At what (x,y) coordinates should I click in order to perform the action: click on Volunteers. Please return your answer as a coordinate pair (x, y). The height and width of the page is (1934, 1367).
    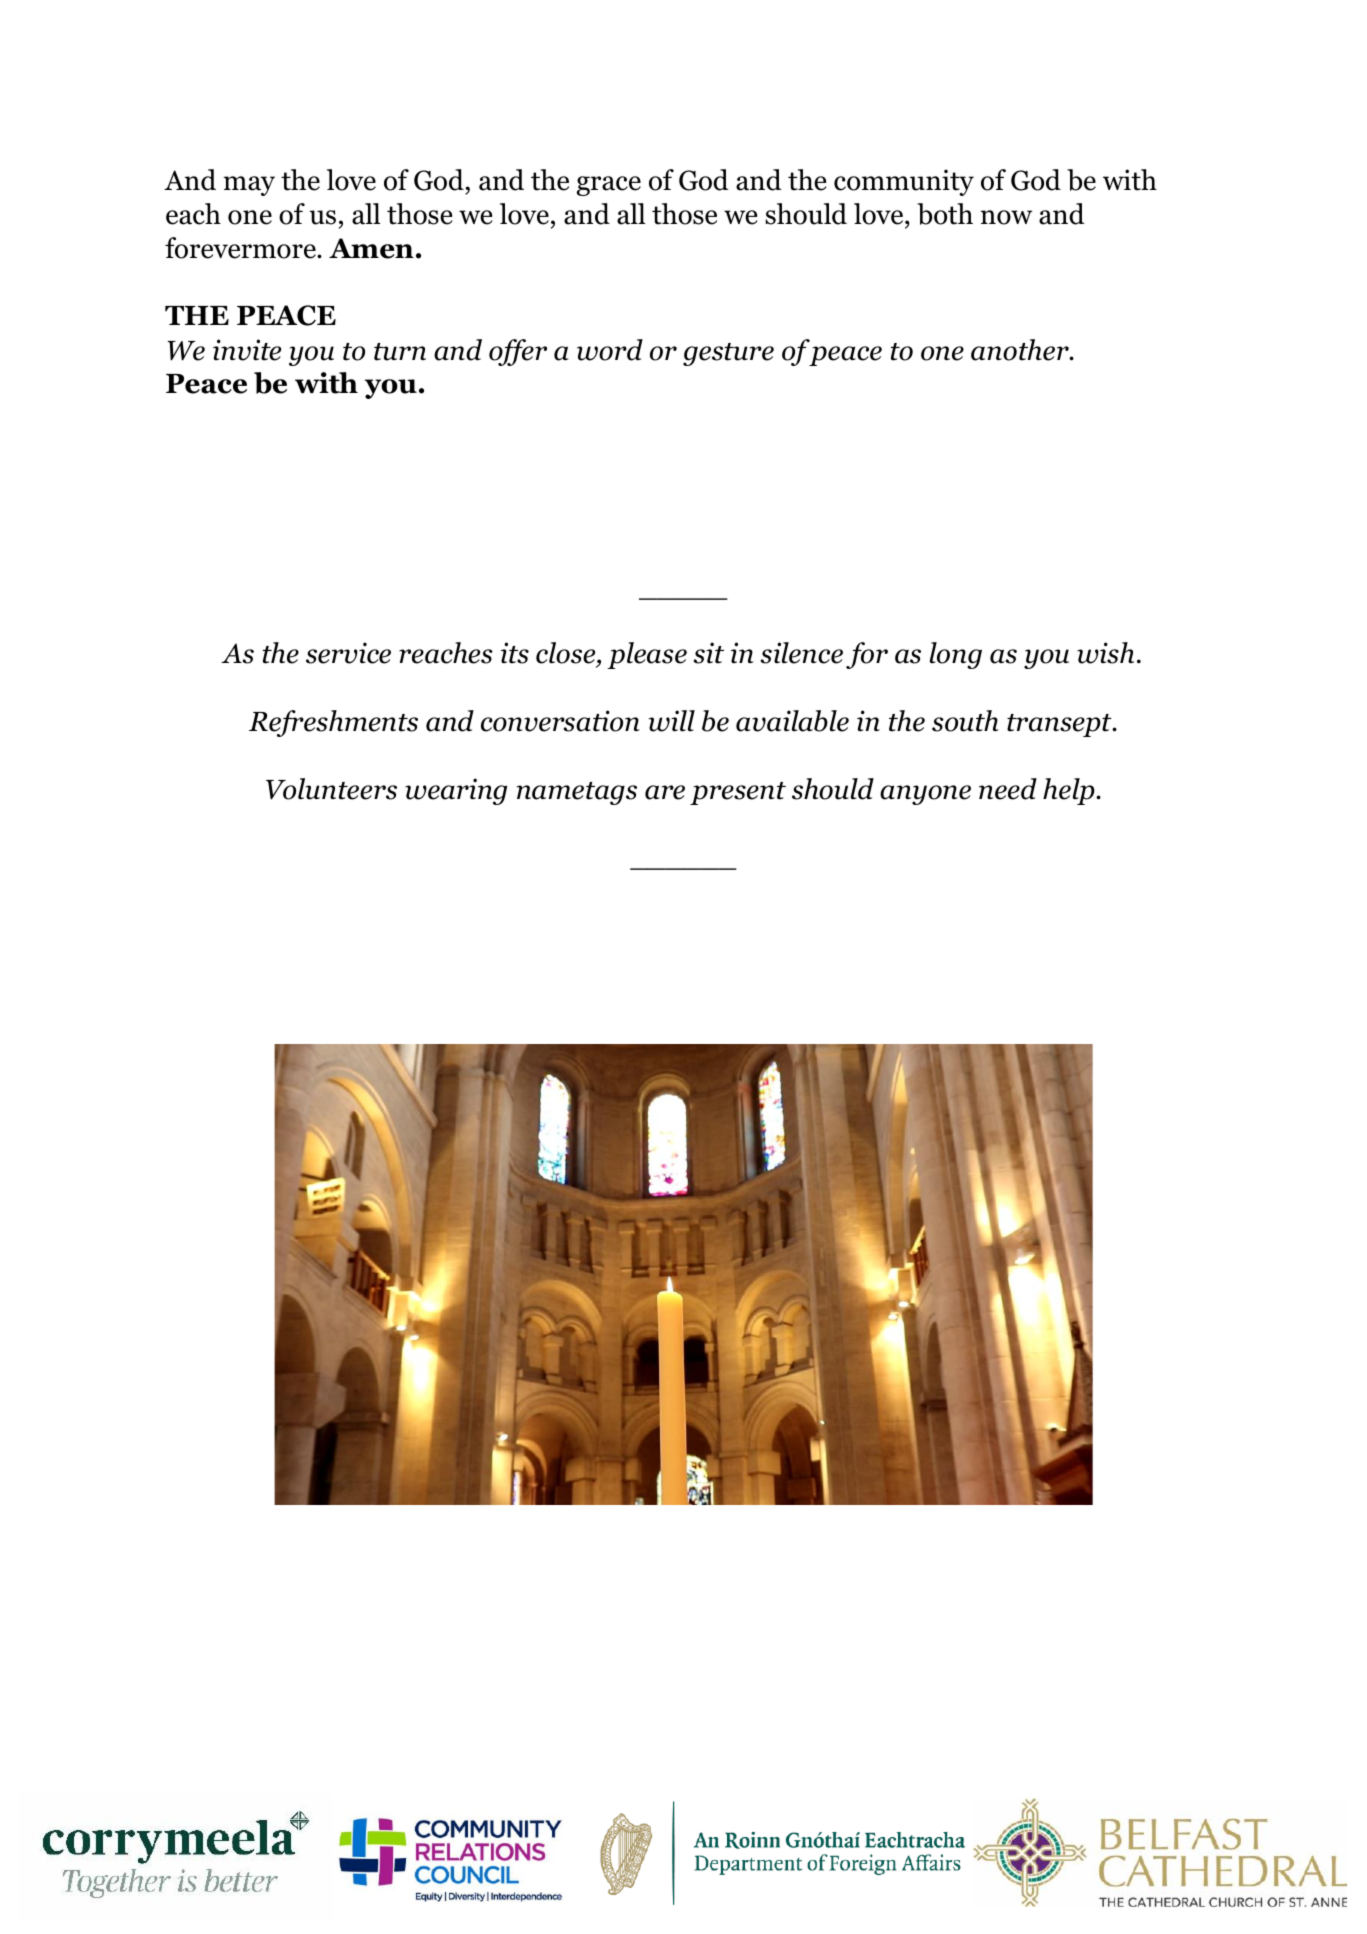
    Looking at the image, I should click on (331, 789).
